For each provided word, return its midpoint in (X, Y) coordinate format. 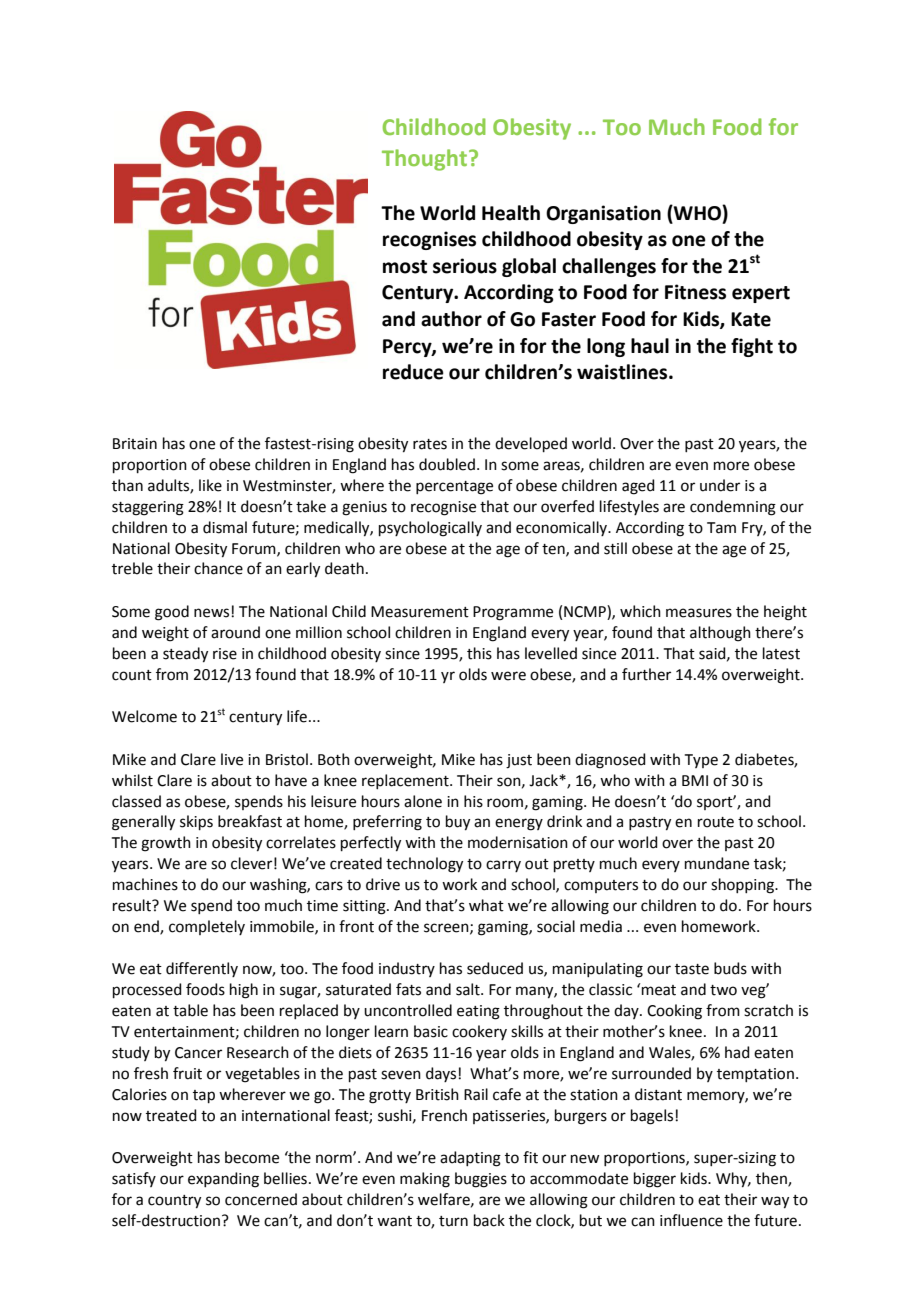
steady (185, 655)
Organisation (603, 214)
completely (207, 927)
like (210, 485)
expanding (223, 1180)
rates (430, 444)
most (405, 267)
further (646, 674)
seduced (495, 968)
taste (692, 969)
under (720, 485)
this (479, 653)
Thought (426, 160)
